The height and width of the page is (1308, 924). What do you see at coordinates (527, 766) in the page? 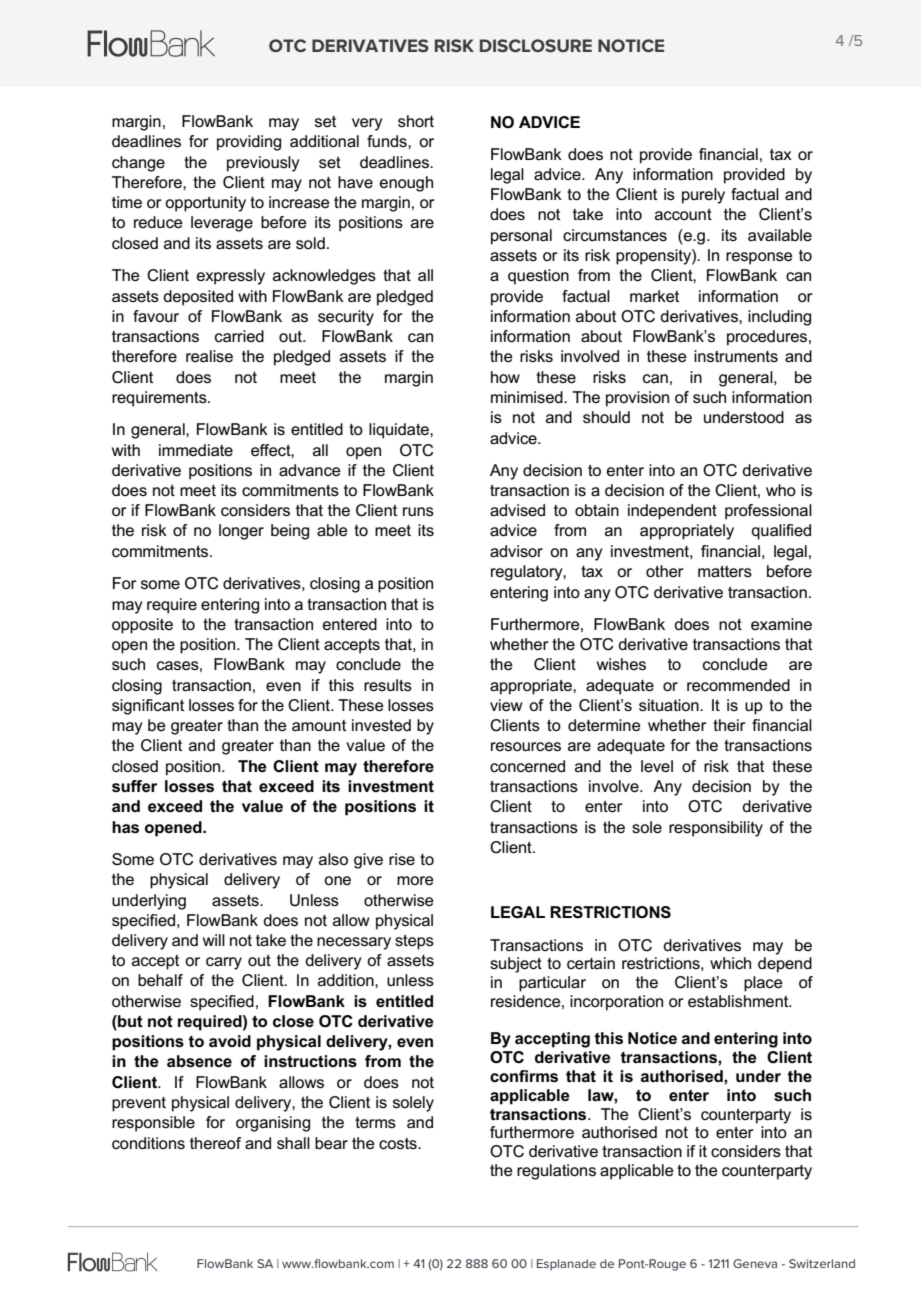
I see `concerned` at bounding box center [527, 766].
